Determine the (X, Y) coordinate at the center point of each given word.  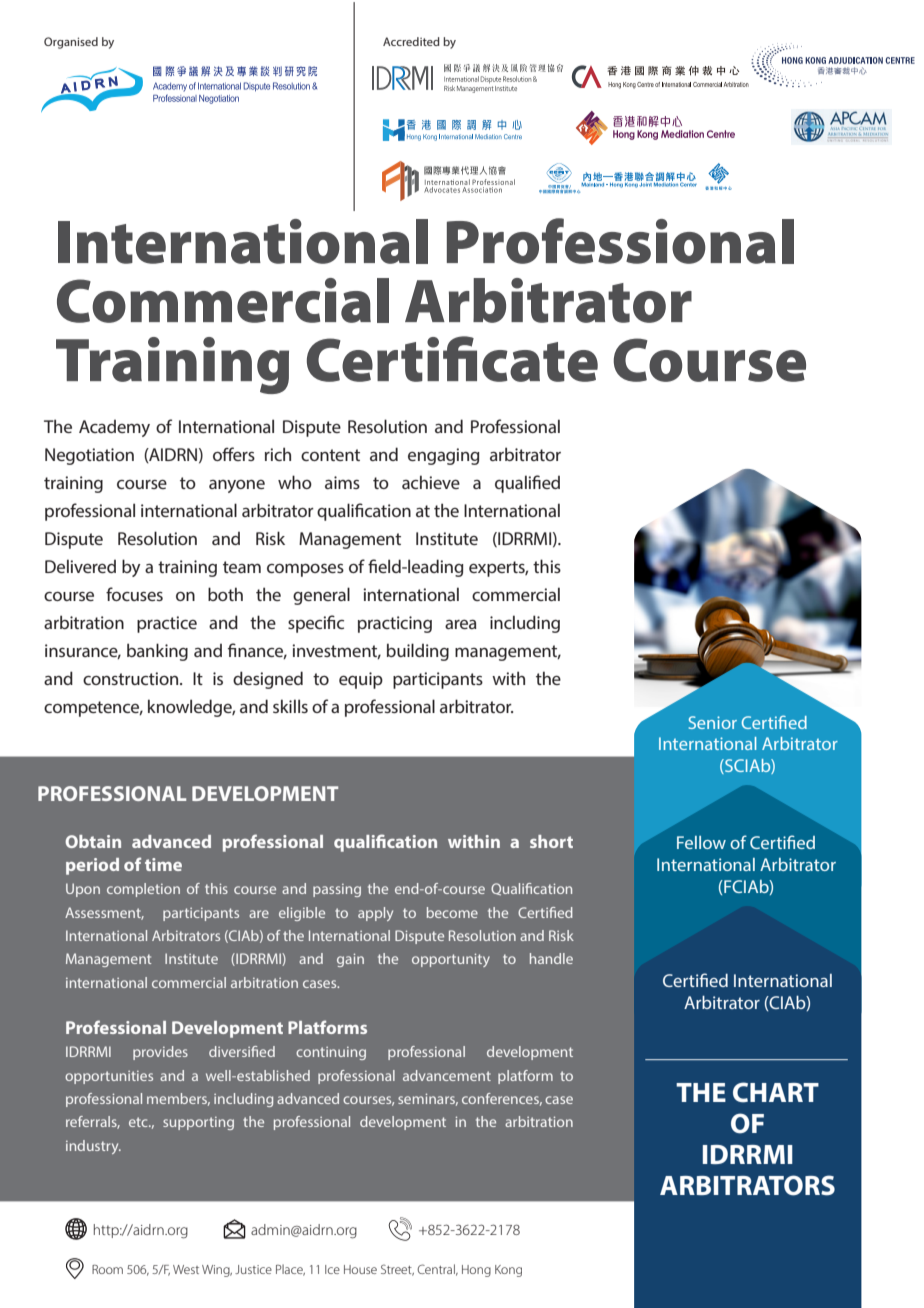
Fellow (701, 842)
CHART (776, 1092)
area (461, 624)
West (186, 1269)
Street (397, 1270)
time (163, 864)
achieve (431, 482)
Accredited (411, 41)
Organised (71, 43)
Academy (114, 428)
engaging (444, 456)
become (452, 912)
